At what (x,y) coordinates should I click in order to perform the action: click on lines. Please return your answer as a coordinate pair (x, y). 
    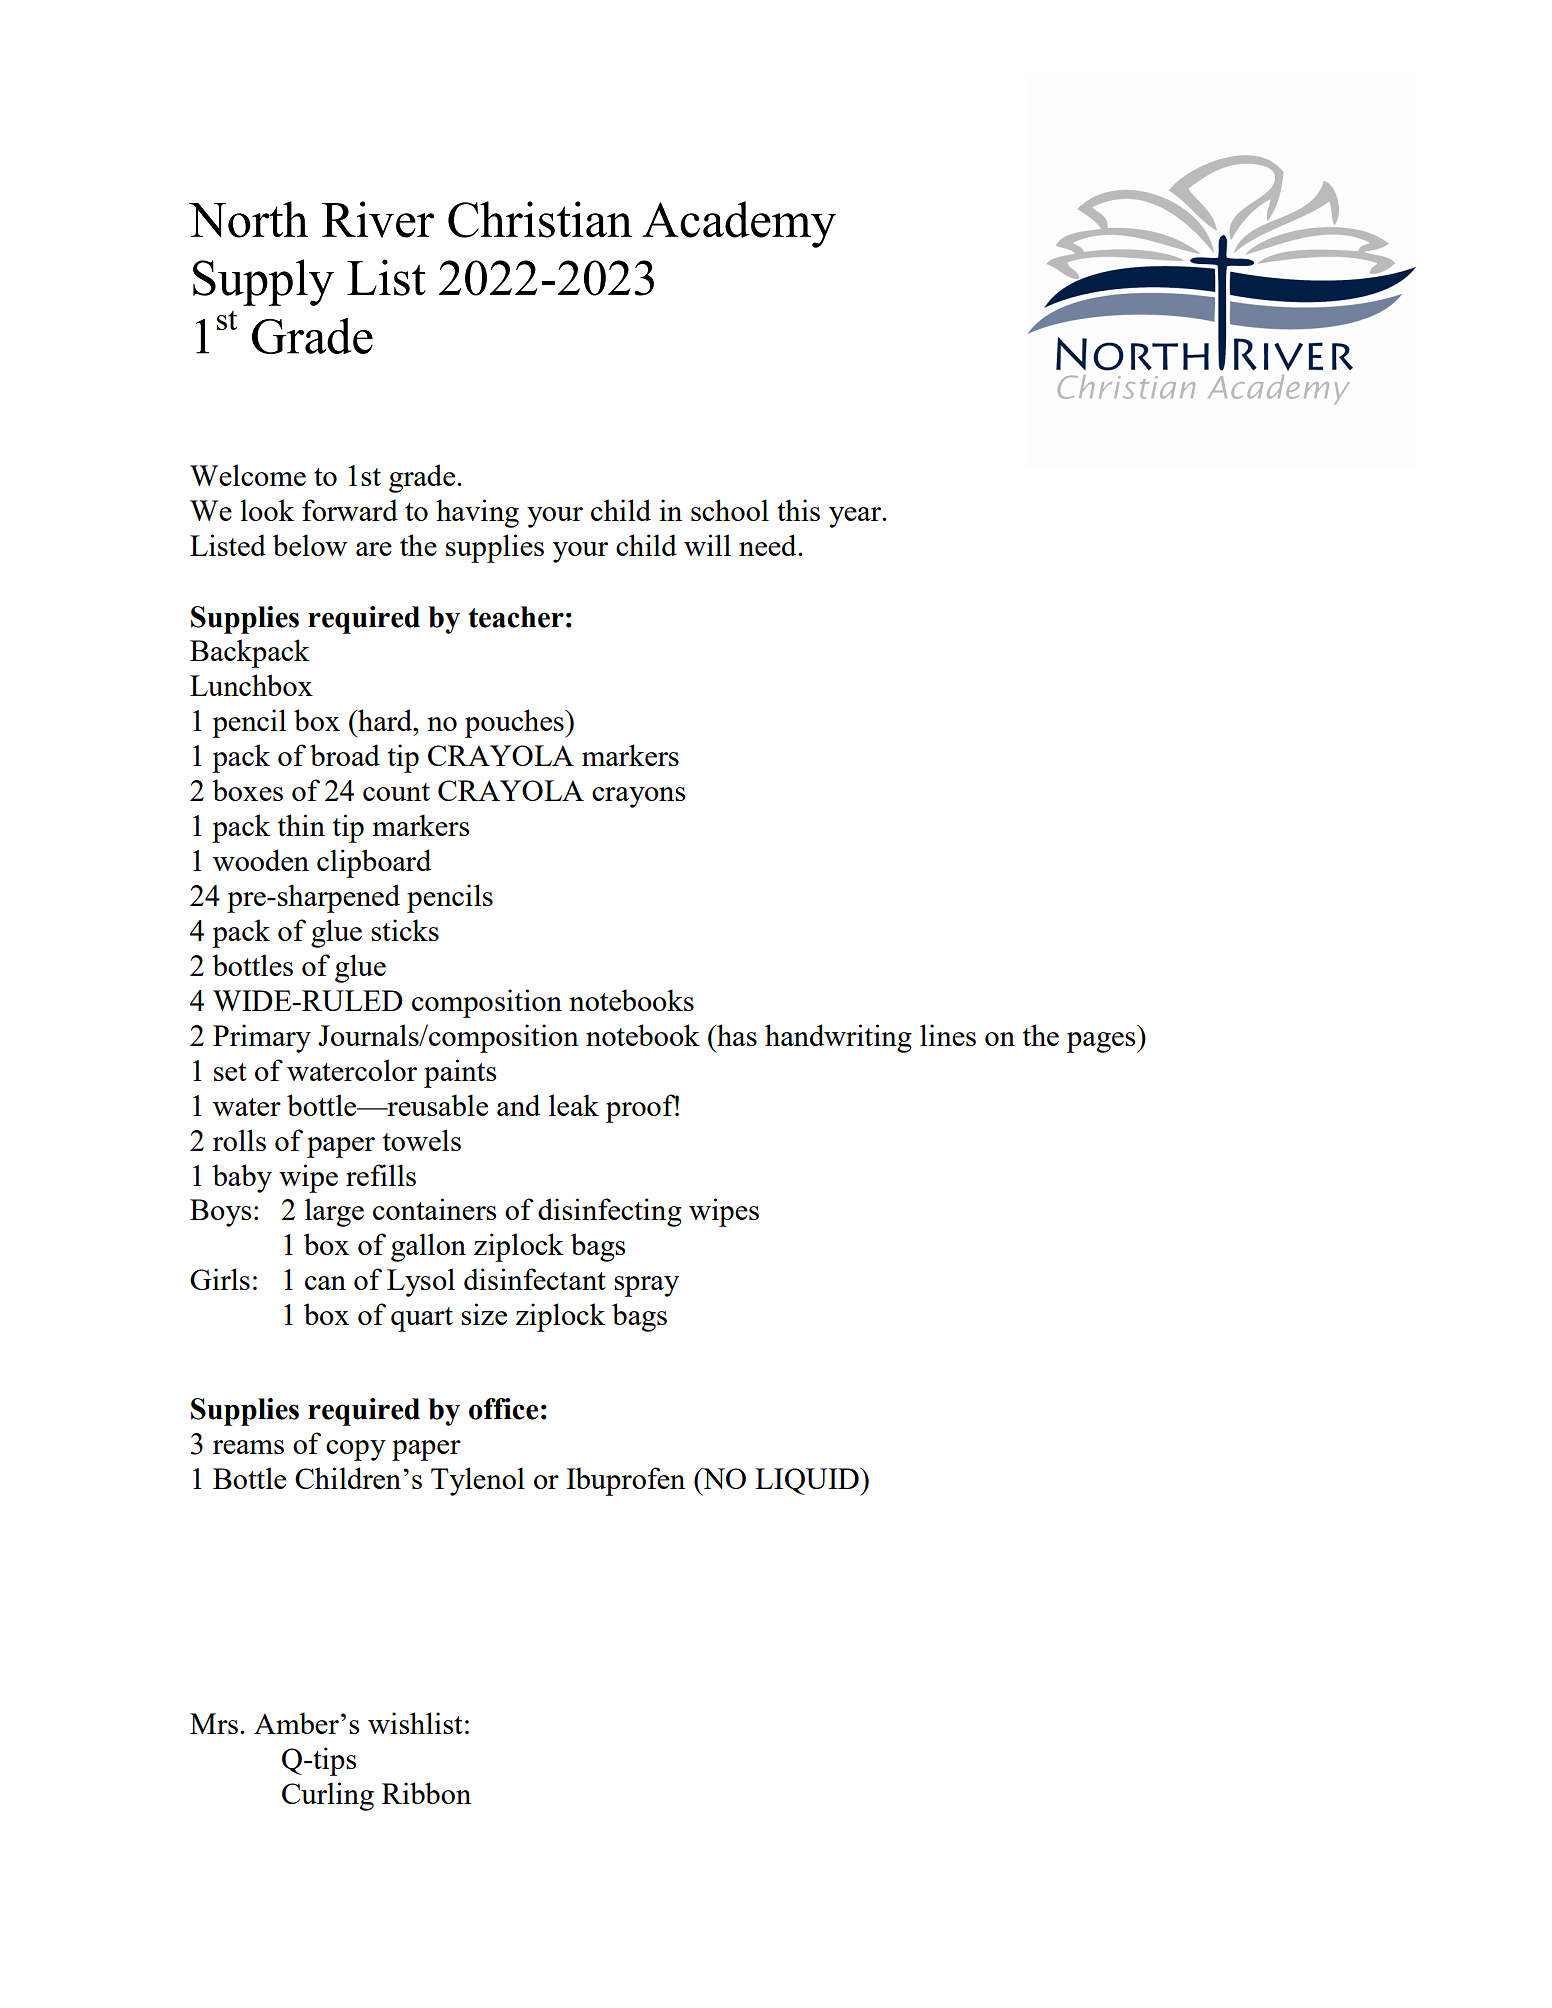
    Looking at the image, I should click on (948, 1035).
